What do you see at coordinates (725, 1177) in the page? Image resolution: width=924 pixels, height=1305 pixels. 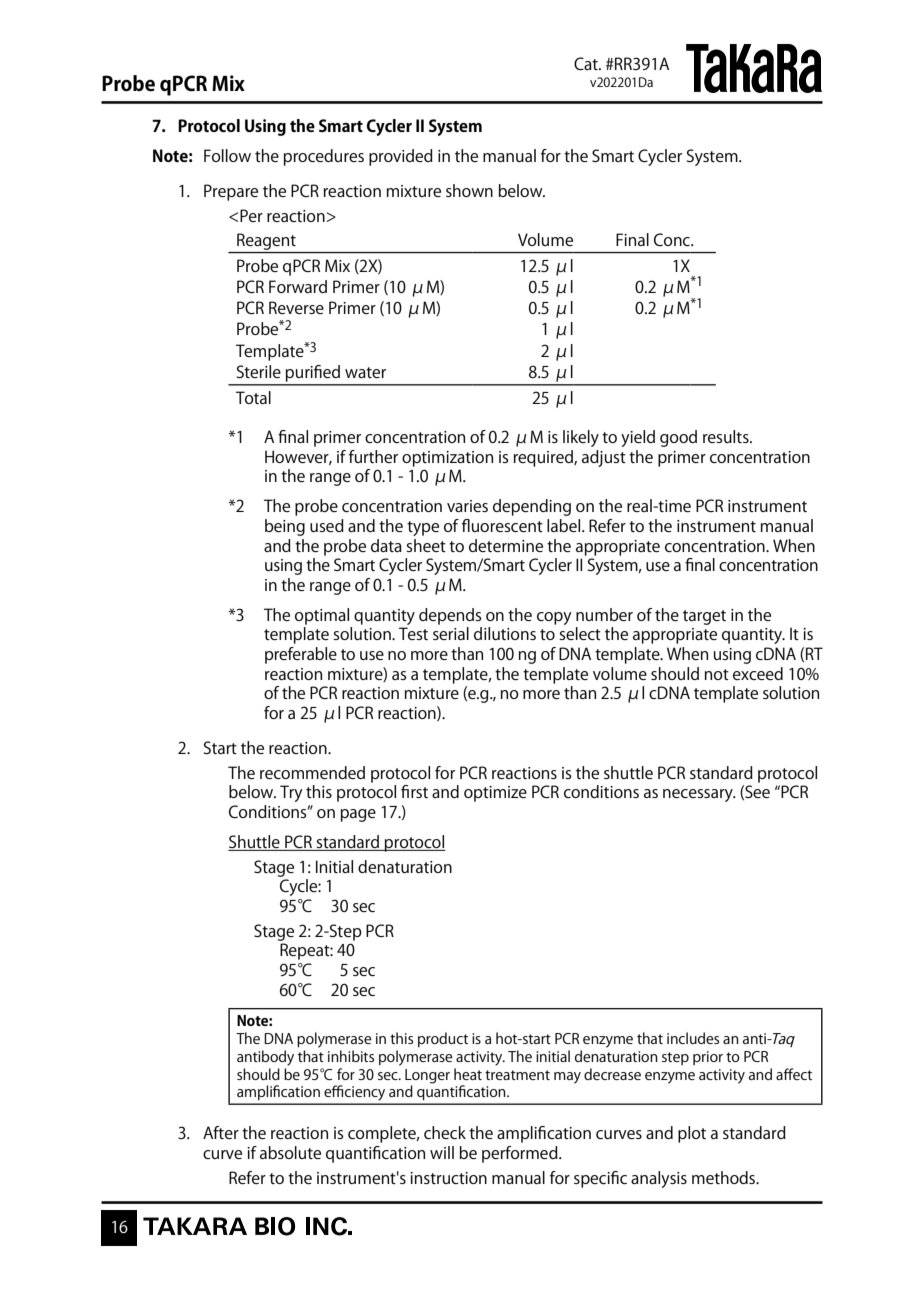 I see `methods` at bounding box center [725, 1177].
